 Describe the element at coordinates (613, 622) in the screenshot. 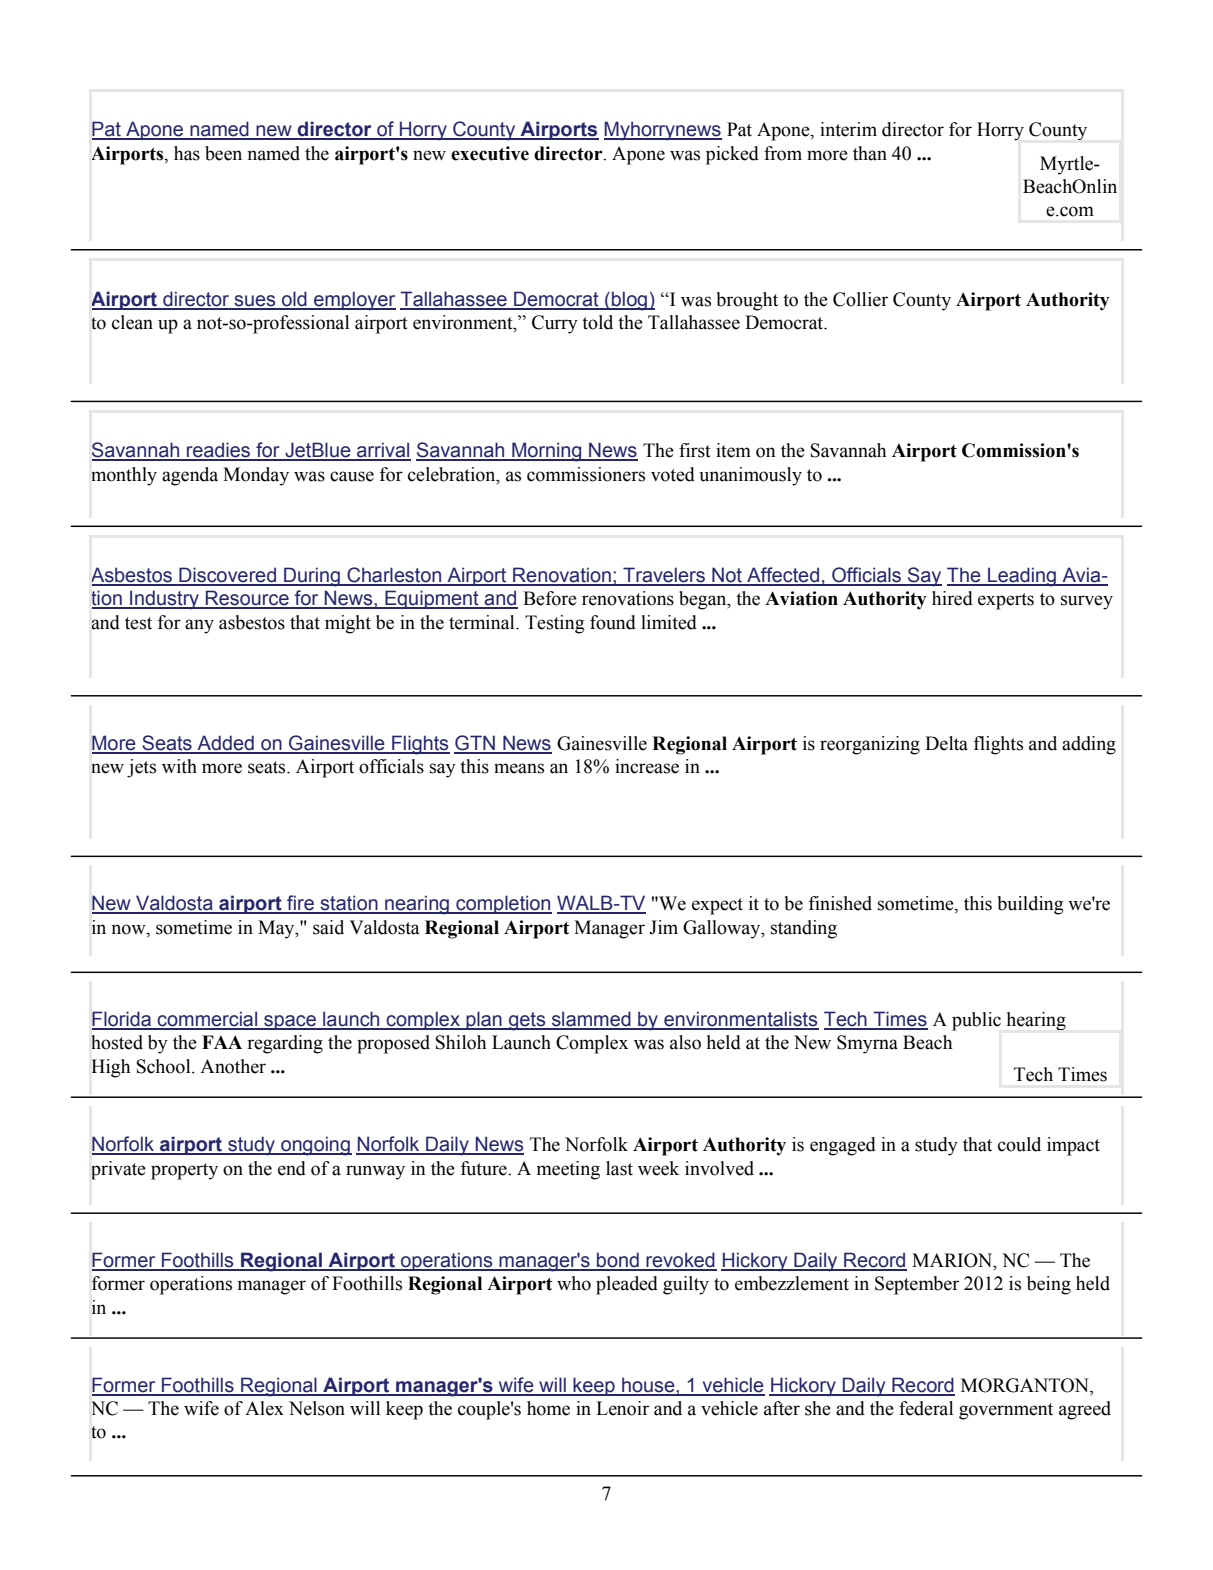

I see `found` at that location.
